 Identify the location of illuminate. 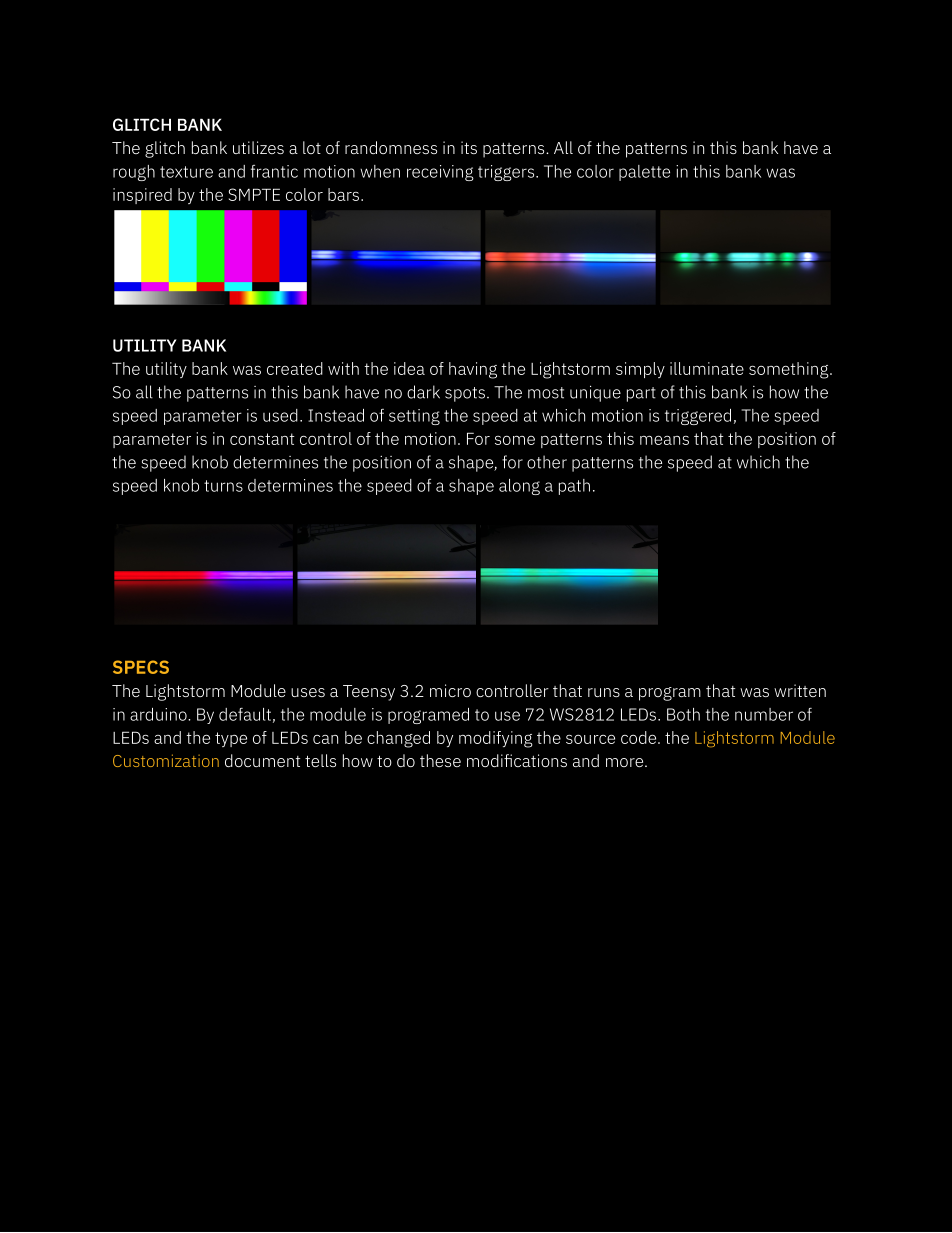
(707, 368).
